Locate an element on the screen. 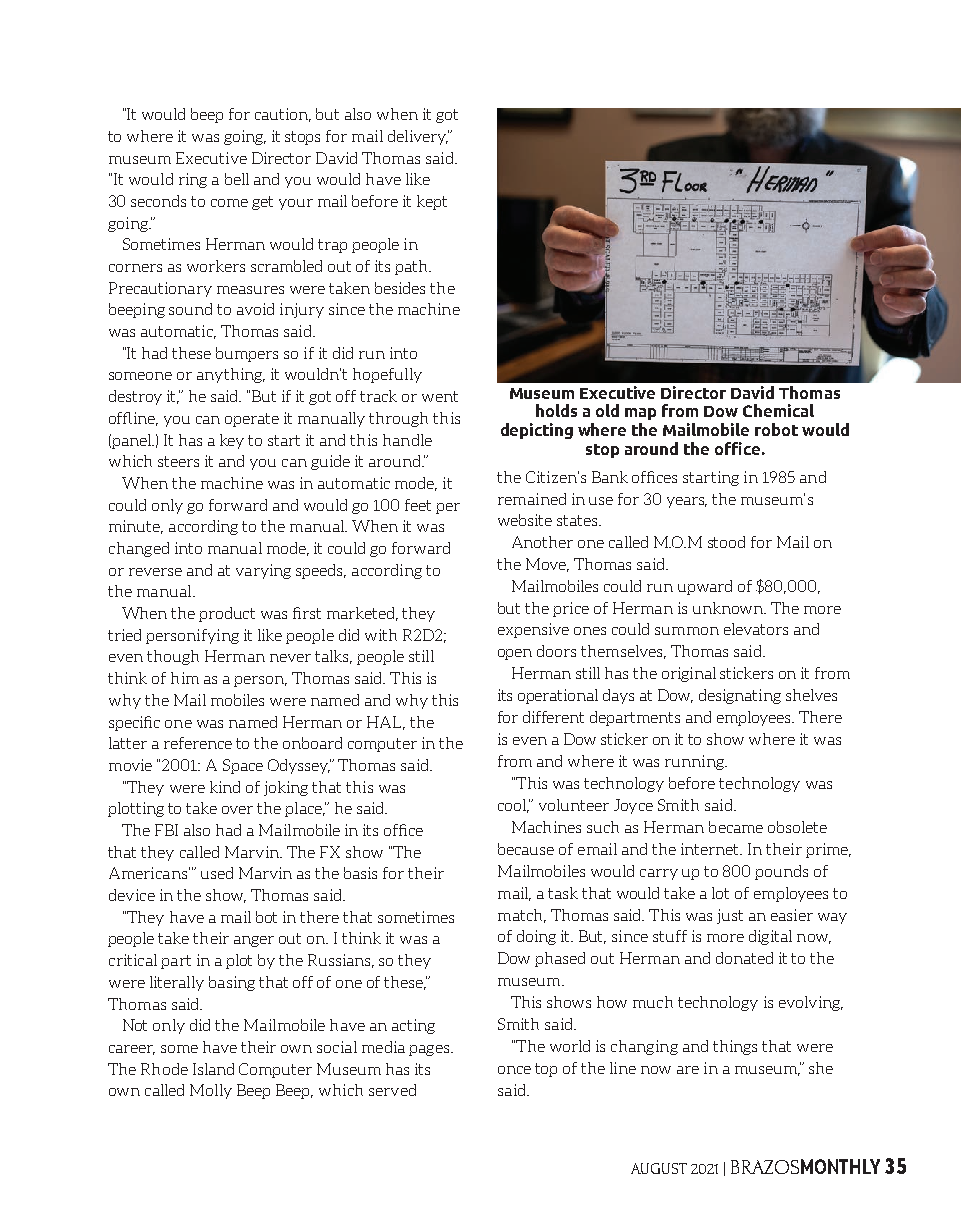  designating is located at coordinates (740, 696).
